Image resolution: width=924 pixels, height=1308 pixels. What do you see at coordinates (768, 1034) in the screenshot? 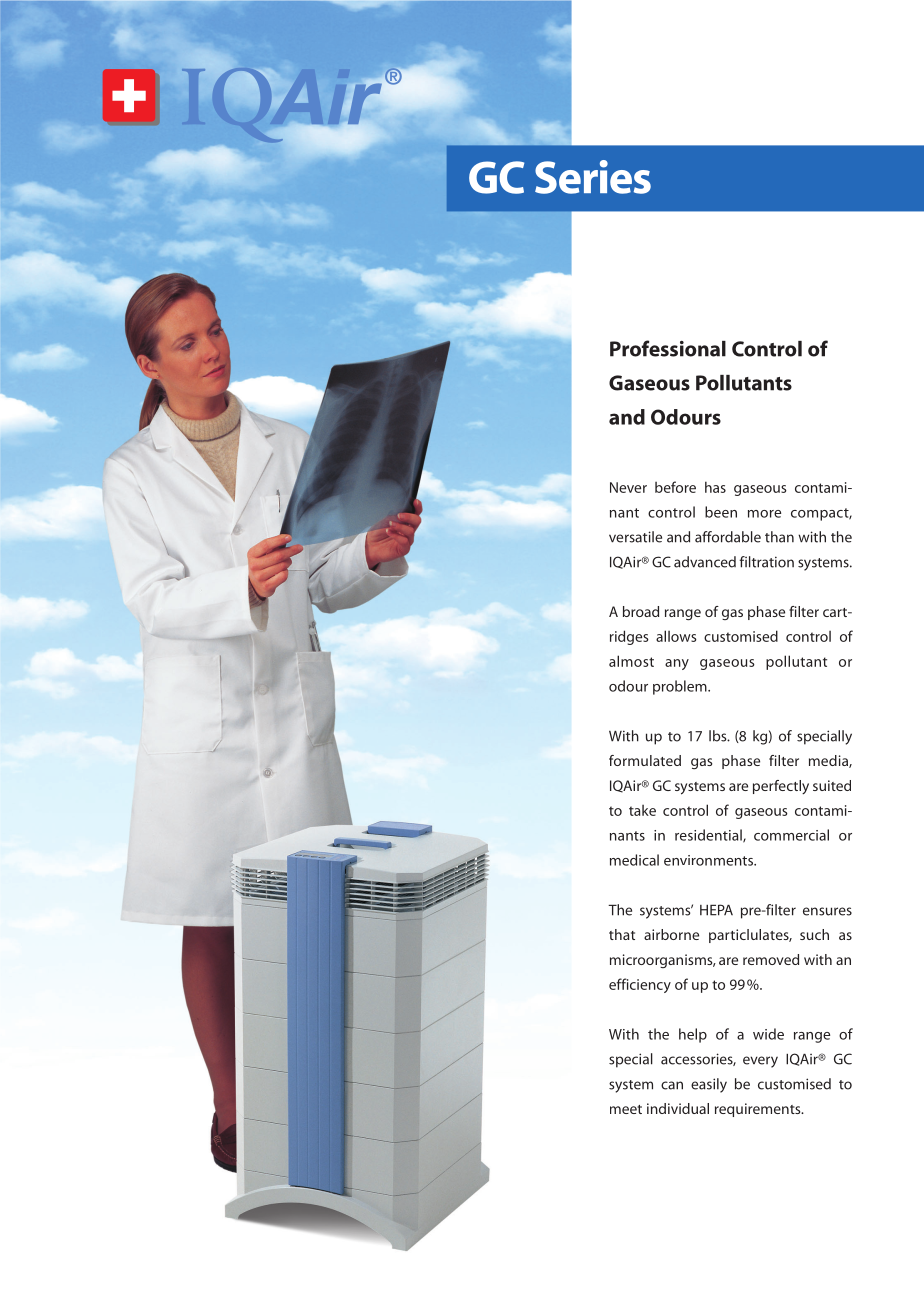
I see `wide` at bounding box center [768, 1034].
